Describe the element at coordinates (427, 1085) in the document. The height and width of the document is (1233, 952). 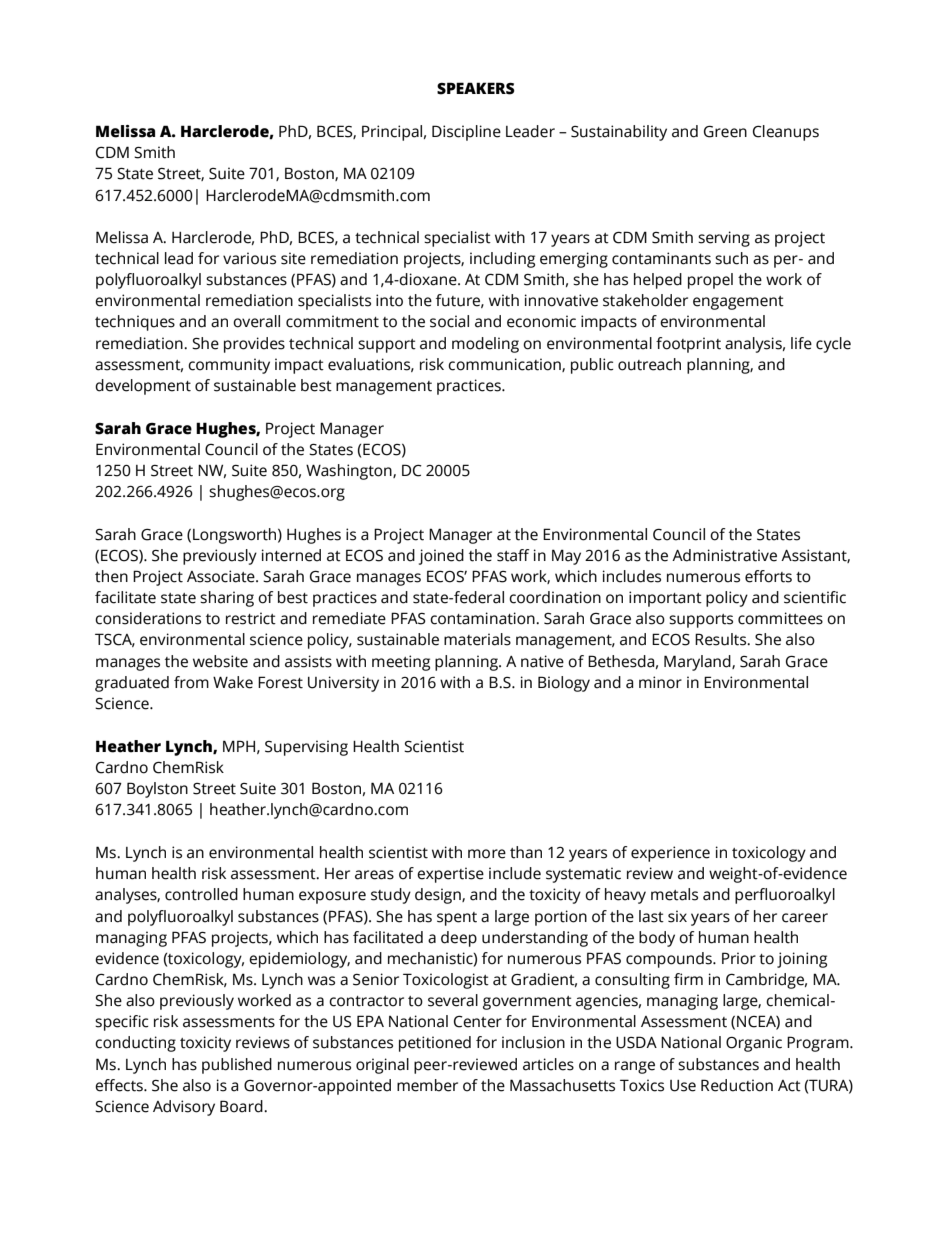
I see `member` at that location.
